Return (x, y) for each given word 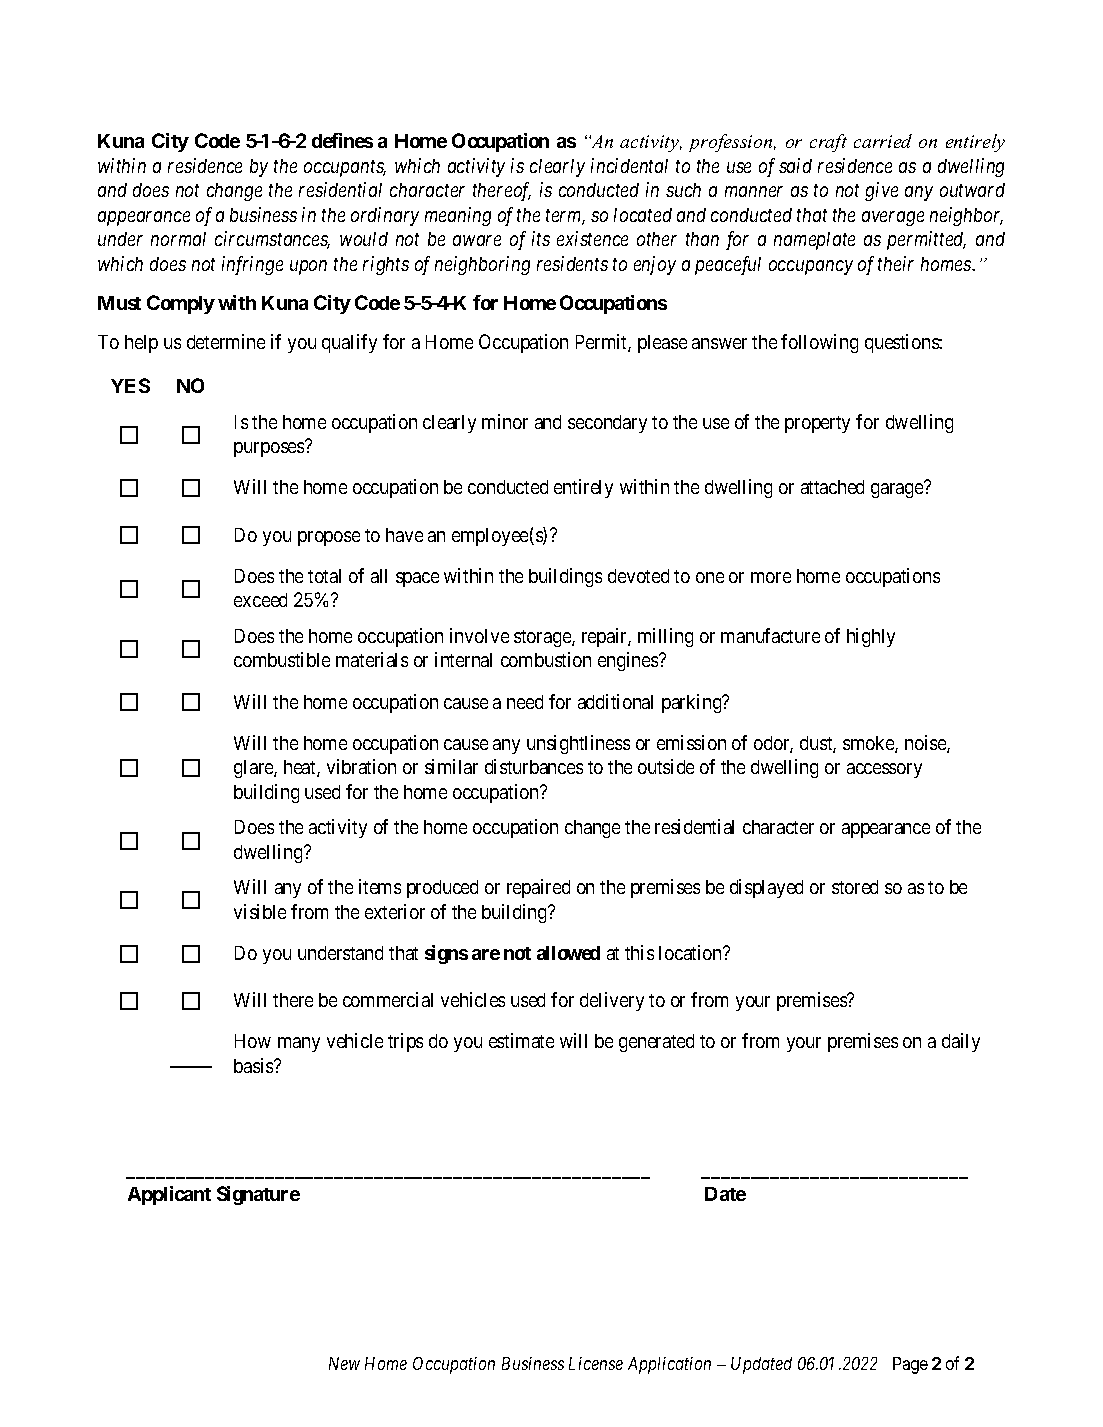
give (881, 191)
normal (178, 239)
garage (897, 490)
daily (961, 1042)
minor (505, 421)
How (253, 1041)
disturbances (534, 766)
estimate (521, 1040)
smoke (869, 744)
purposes (269, 449)
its (541, 238)
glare (254, 769)
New (344, 1363)
